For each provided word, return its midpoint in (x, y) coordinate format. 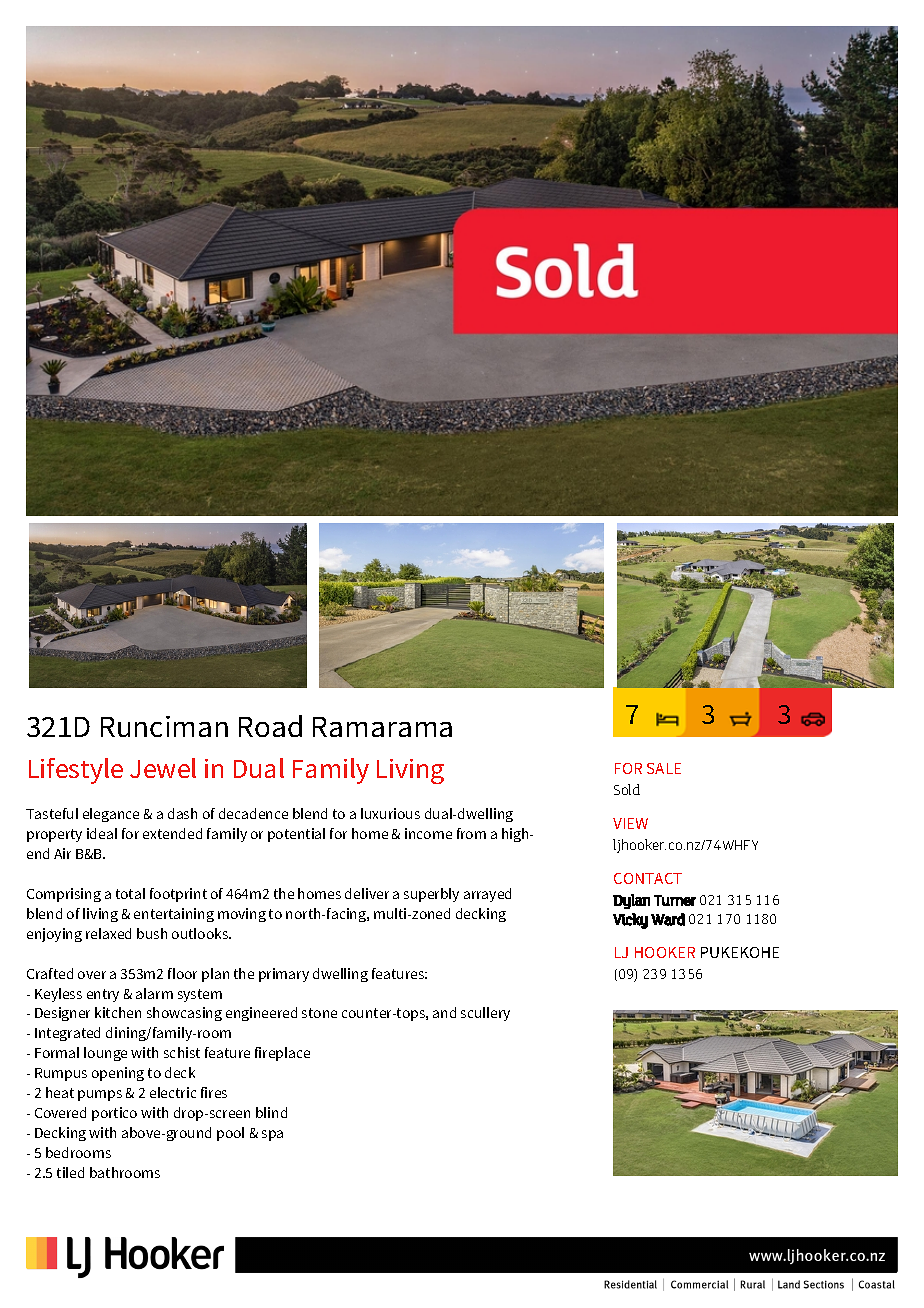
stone (319, 1013)
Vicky (630, 921)
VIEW (630, 823)
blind (271, 1112)
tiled (70, 1172)
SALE (664, 768)
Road (270, 726)
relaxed (108, 933)
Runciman (164, 726)
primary (284, 975)
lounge (105, 1054)
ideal (102, 833)
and (444, 1012)
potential (296, 835)
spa (272, 1135)
